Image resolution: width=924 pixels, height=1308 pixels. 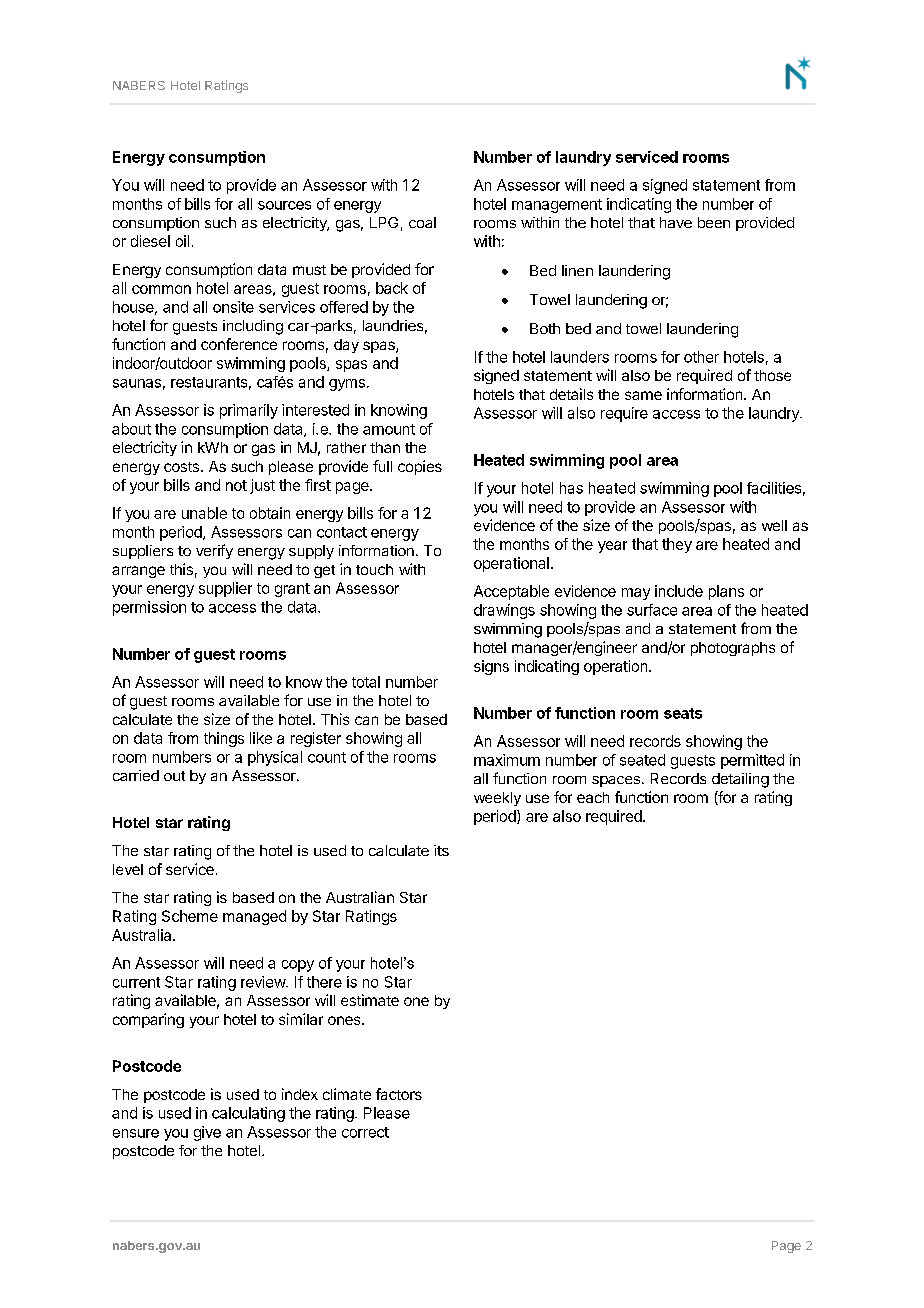 What do you see at coordinates (224, 739) in the page?
I see `things` at bounding box center [224, 739].
